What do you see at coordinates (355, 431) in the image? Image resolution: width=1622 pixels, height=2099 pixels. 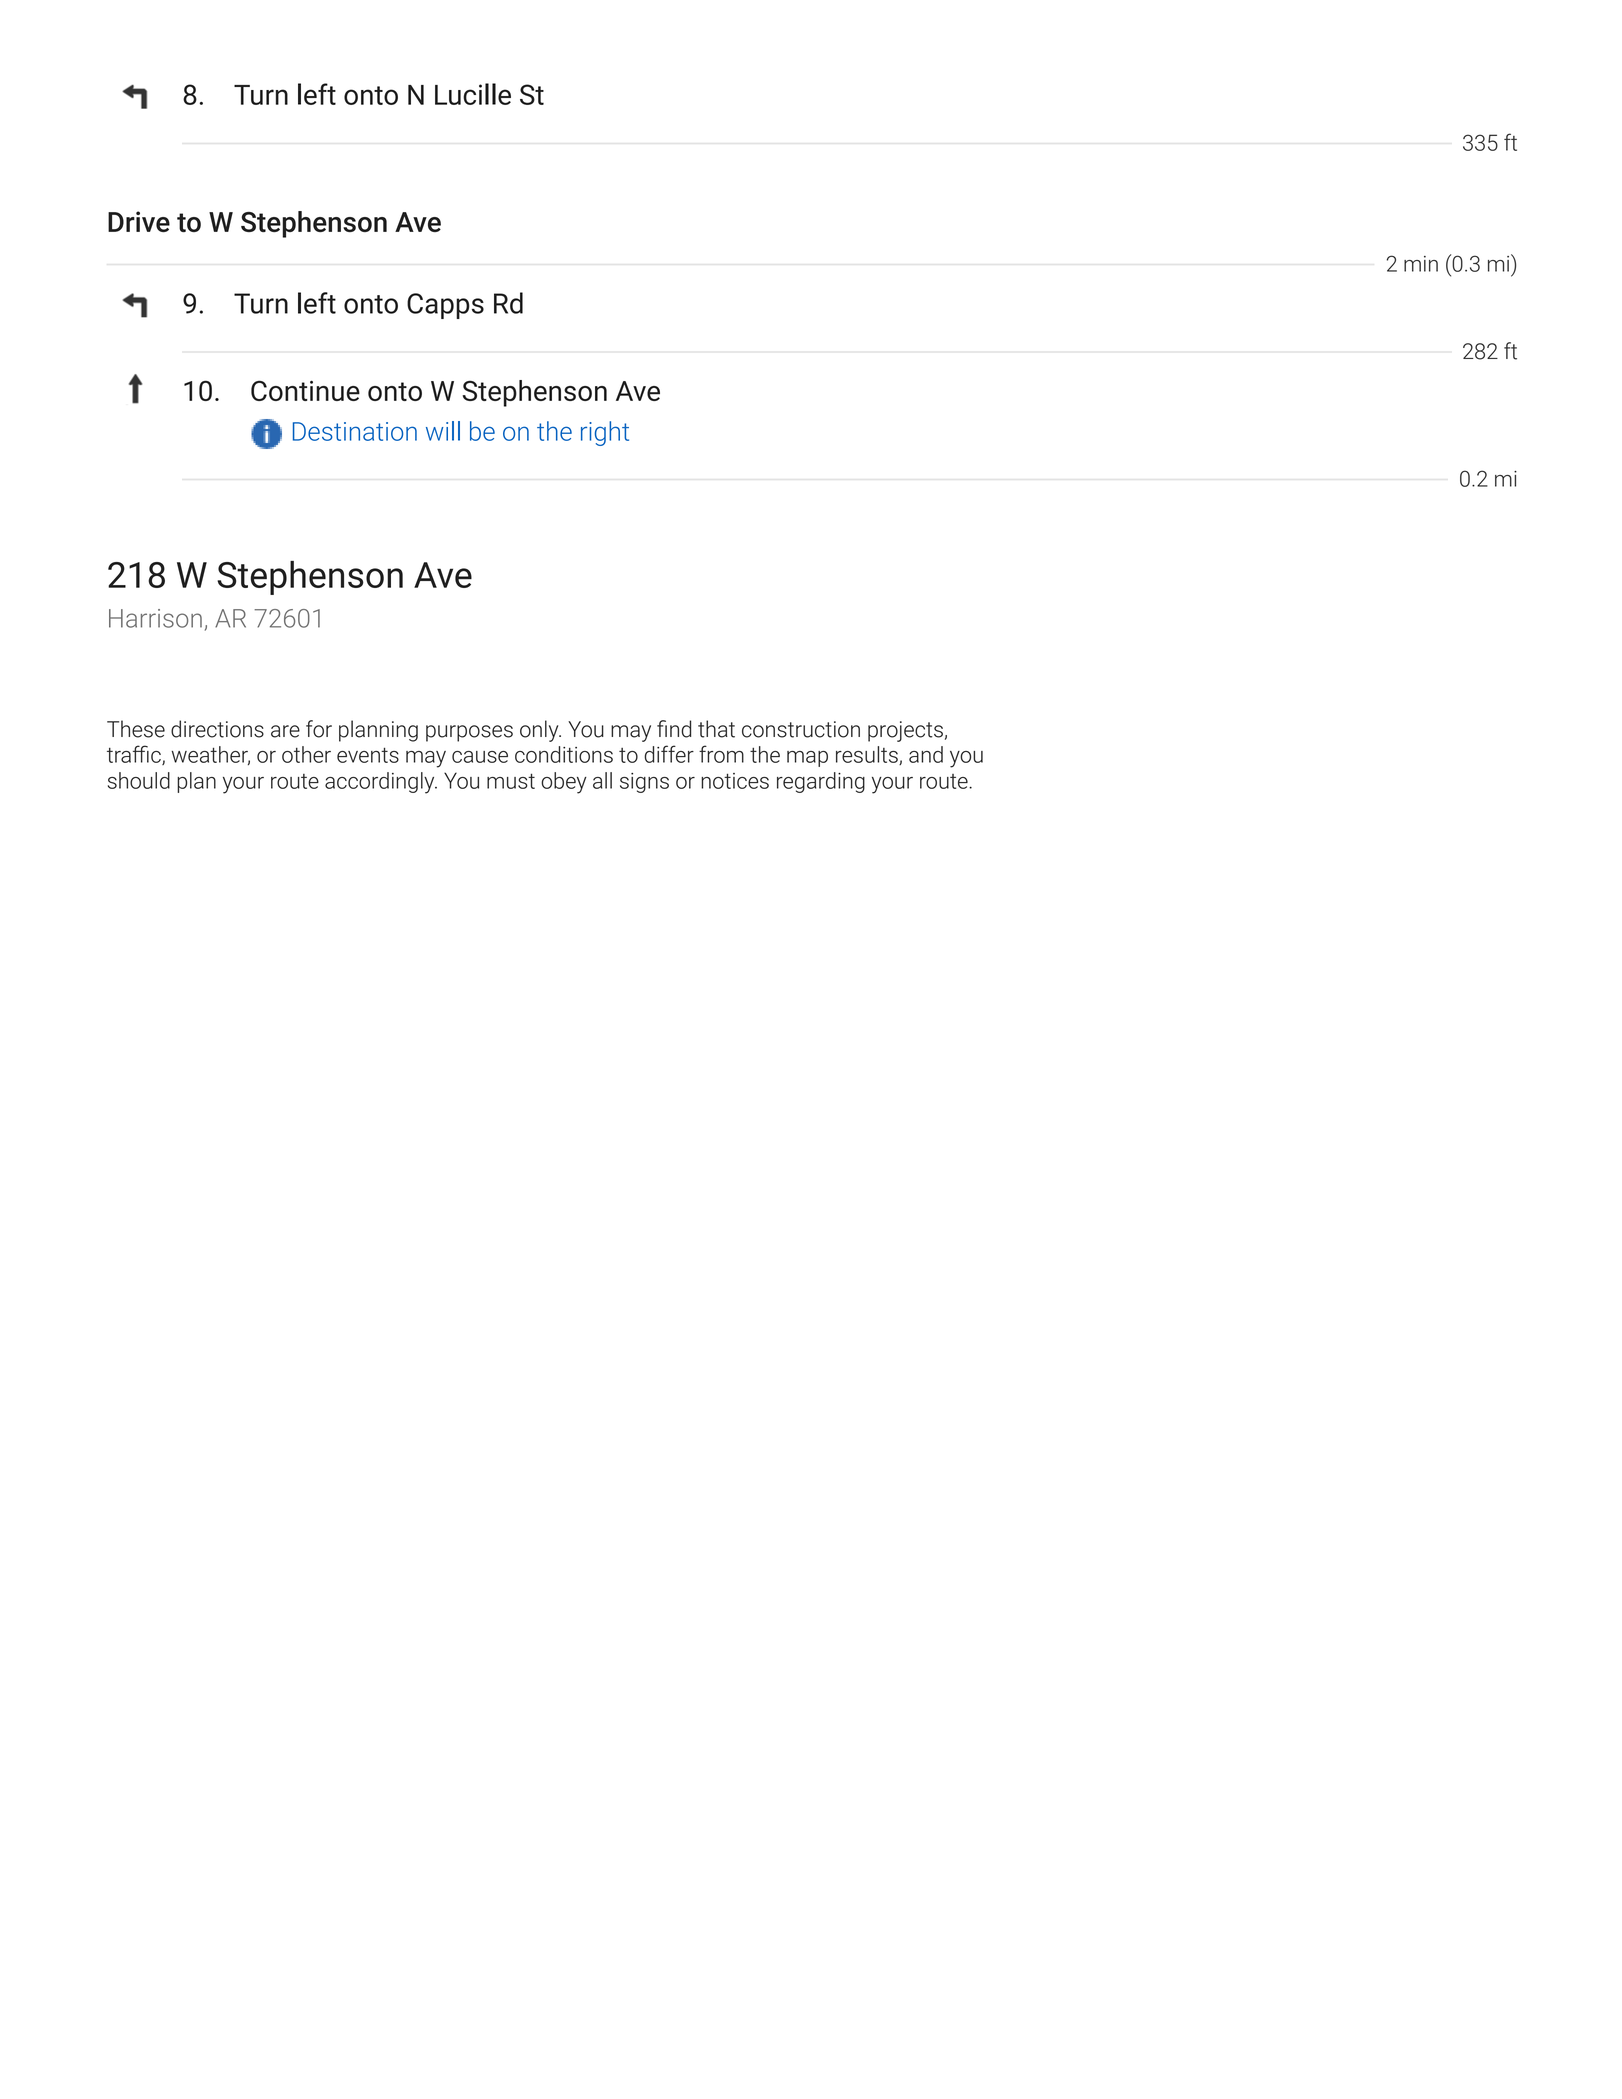 I see `Destination` at bounding box center [355, 431].
